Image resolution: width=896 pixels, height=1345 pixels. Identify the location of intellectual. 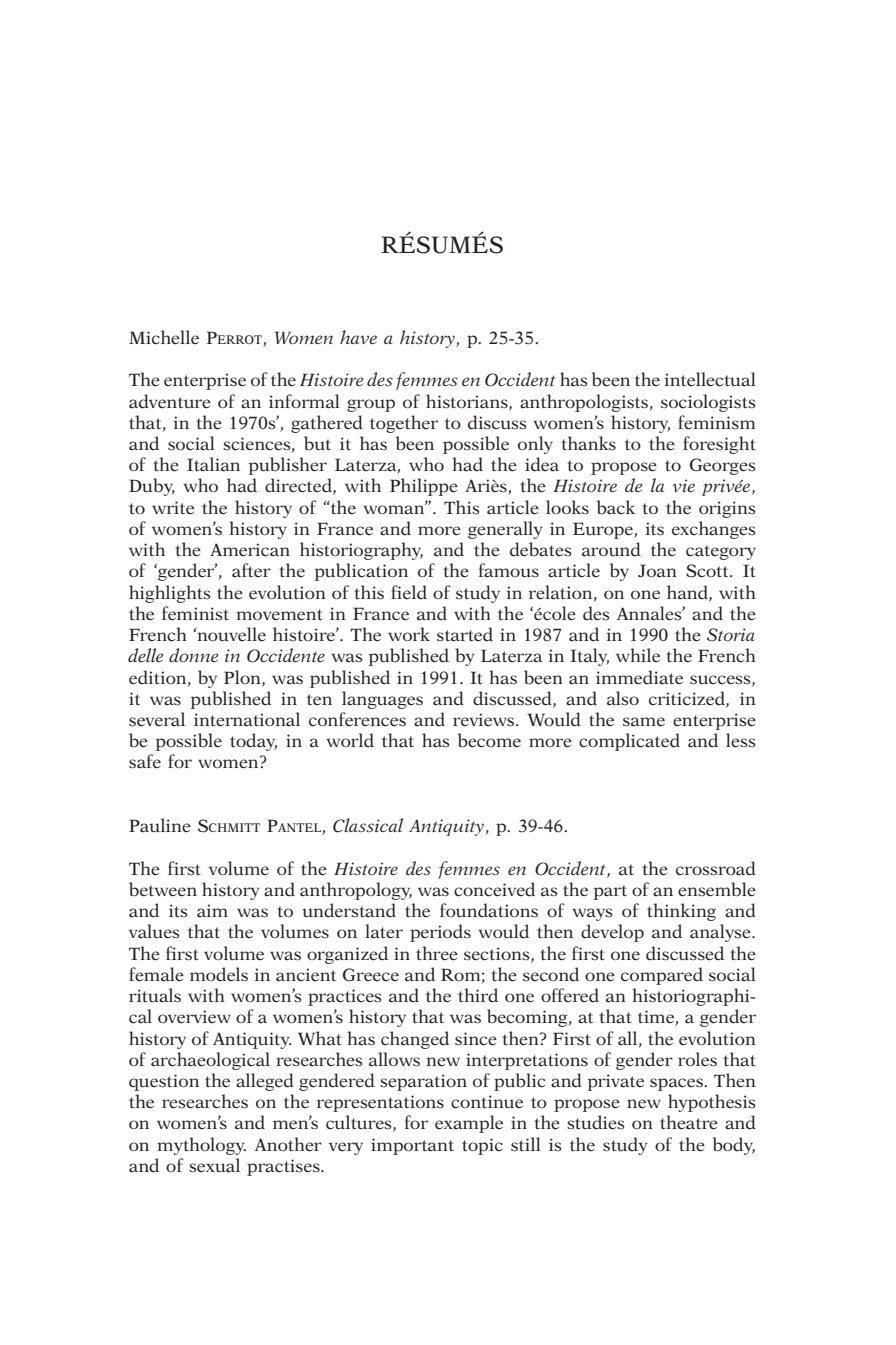
(709, 379).
